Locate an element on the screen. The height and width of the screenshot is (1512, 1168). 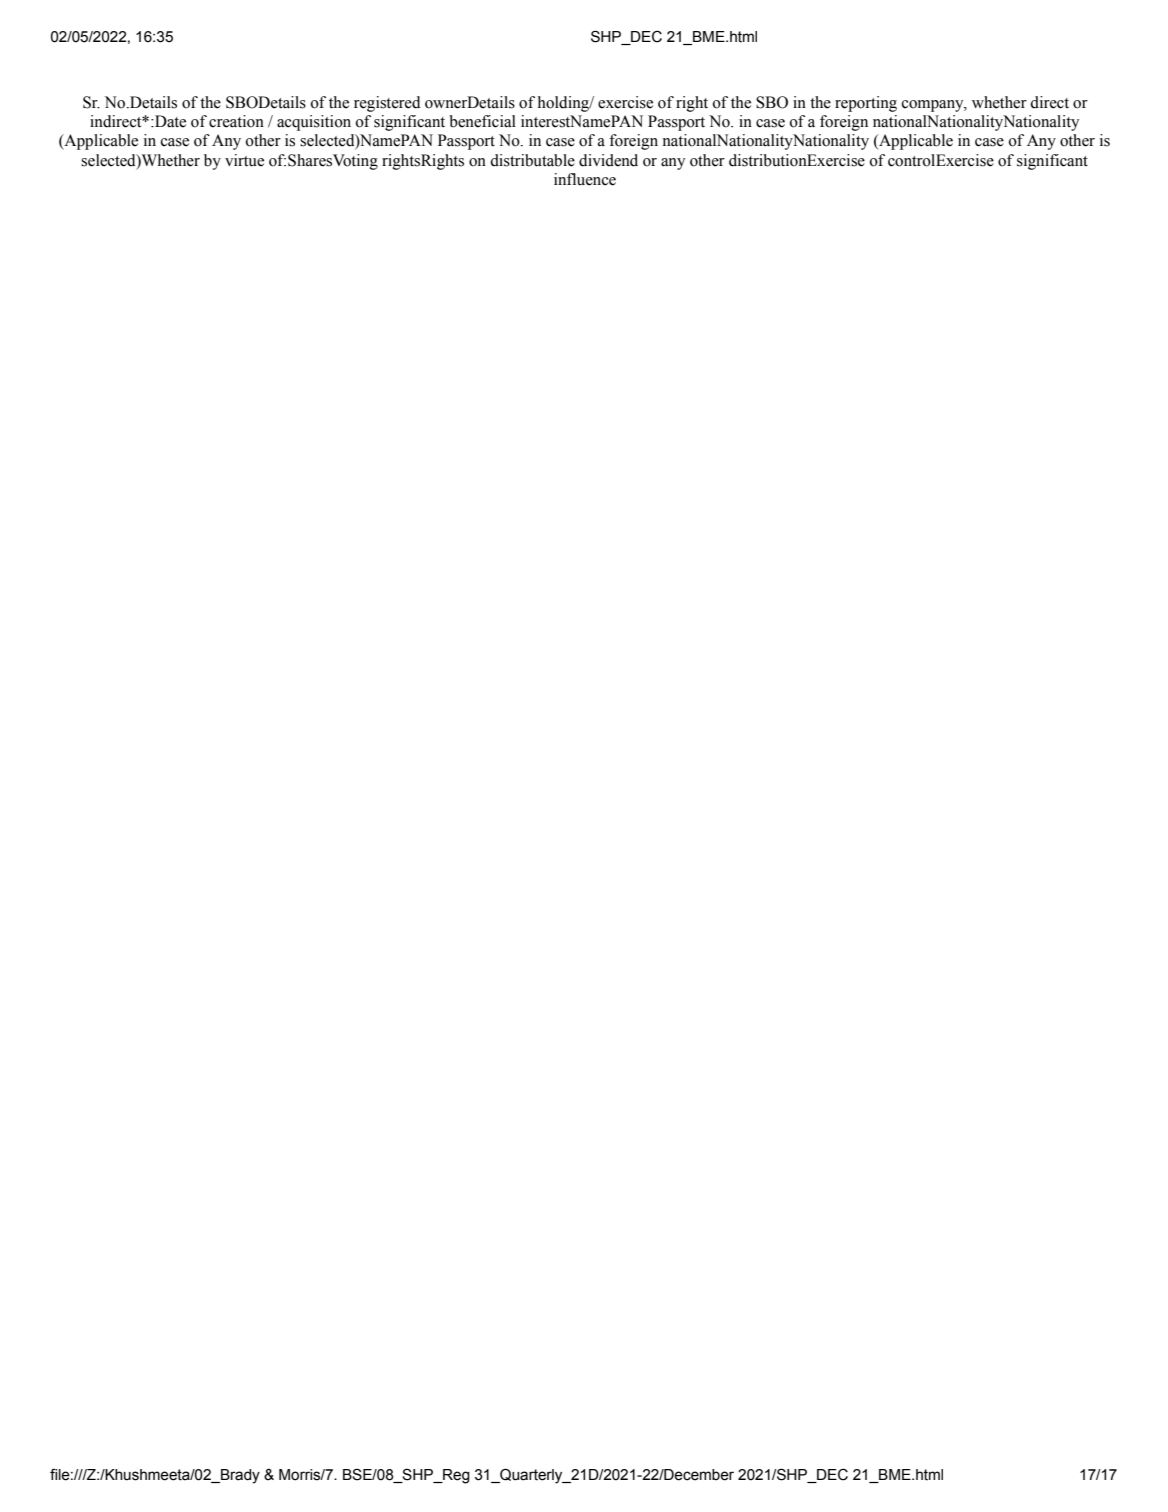
acquisition is located at coordinates (314, 123).
